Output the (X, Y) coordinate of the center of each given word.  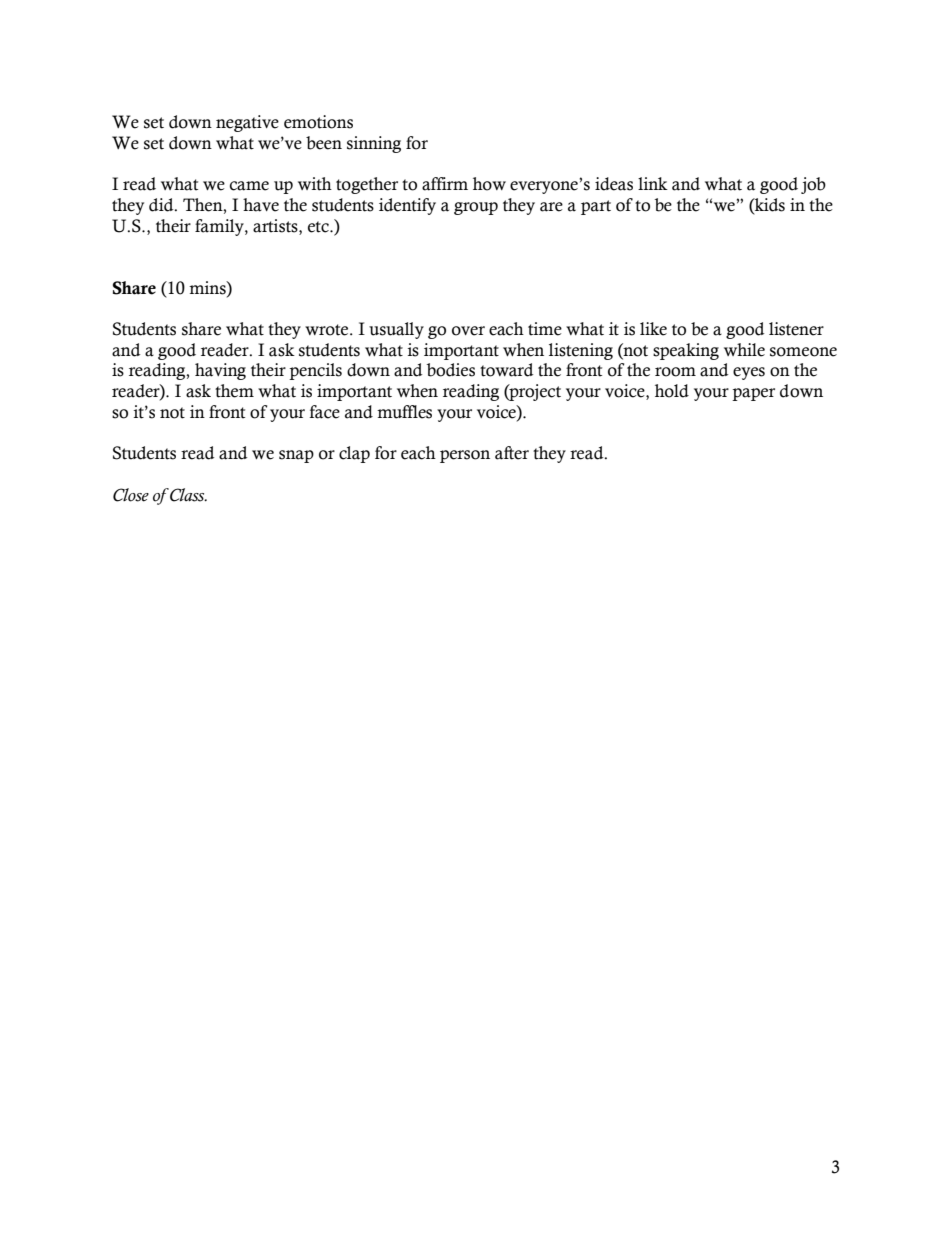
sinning (374, 144)
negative (247, 123)
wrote (328, 330)
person (465, 456)
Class (187, 495)
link (653, 183)
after (512, 453)
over (468, 331)
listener (796, 329)
